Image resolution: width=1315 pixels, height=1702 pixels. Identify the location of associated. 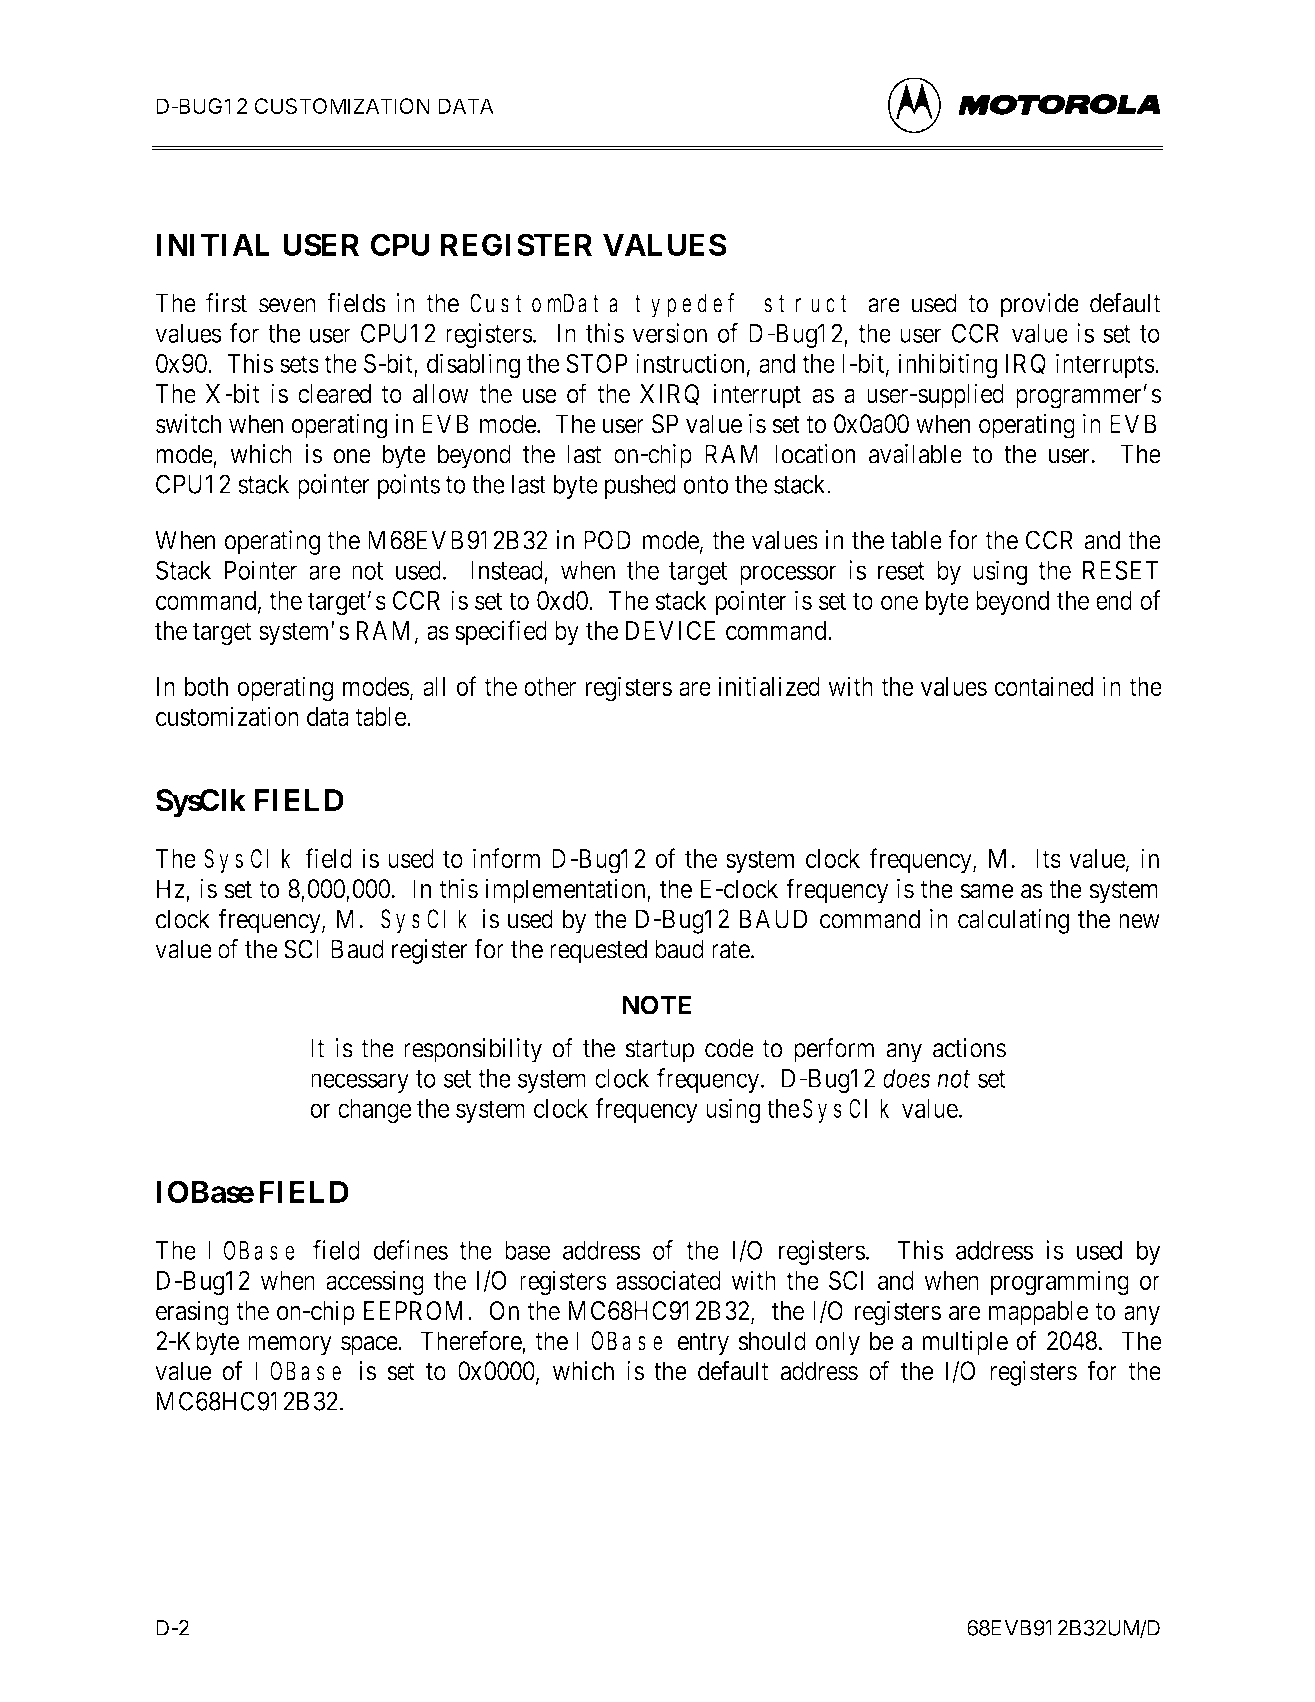
(668, 1280).
